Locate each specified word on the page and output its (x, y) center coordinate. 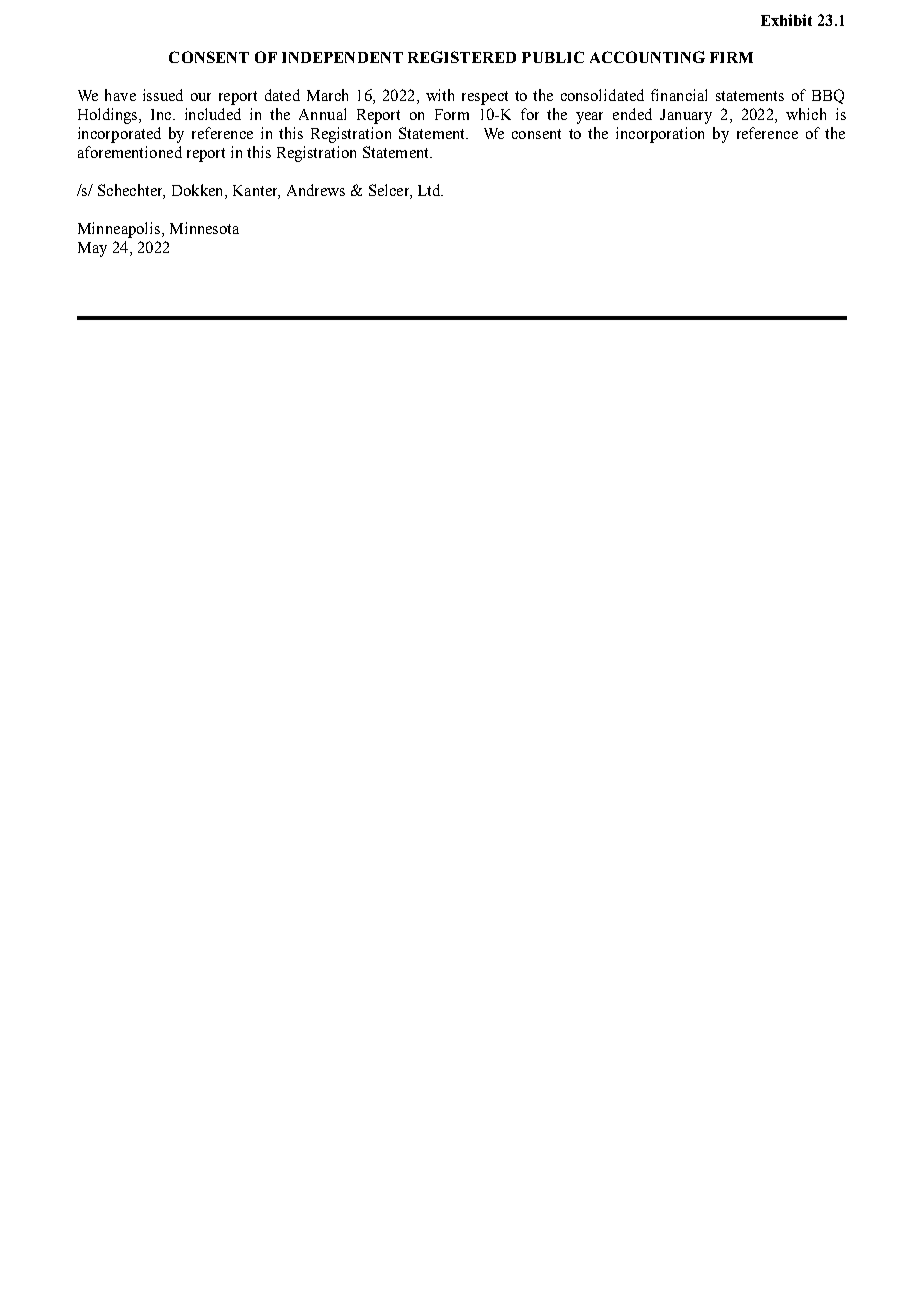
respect (485, 98)
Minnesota (204, 228)
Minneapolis (119, 230)
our (201, 97)
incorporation (660, 135)
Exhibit (786, 20)
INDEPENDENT (342, 57)
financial (679, 95)
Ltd (430, 190)
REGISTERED (462, 57)
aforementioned (130, 152)
